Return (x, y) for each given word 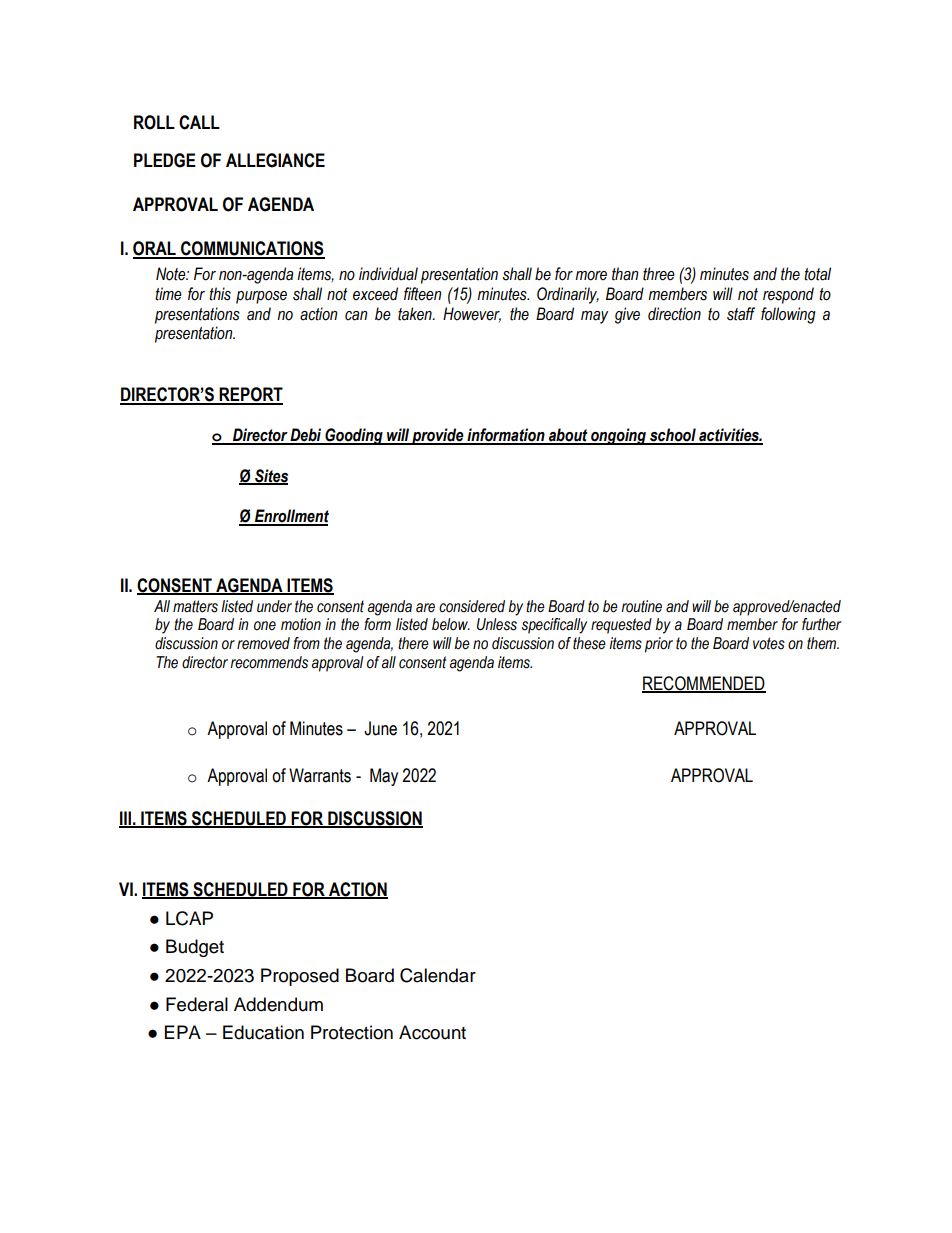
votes (769, 643)
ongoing (618, 436)
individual (388, 274)
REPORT (250, 395)
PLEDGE (165, 160)
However (472, 314)
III (126, 819)
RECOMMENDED (704, 684)
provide (438, 436)
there (413, 643)
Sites (270, 476)
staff (741, 314)
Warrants (320, 775)
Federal (197, 1004)
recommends (269, 662)
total (817, 274)
